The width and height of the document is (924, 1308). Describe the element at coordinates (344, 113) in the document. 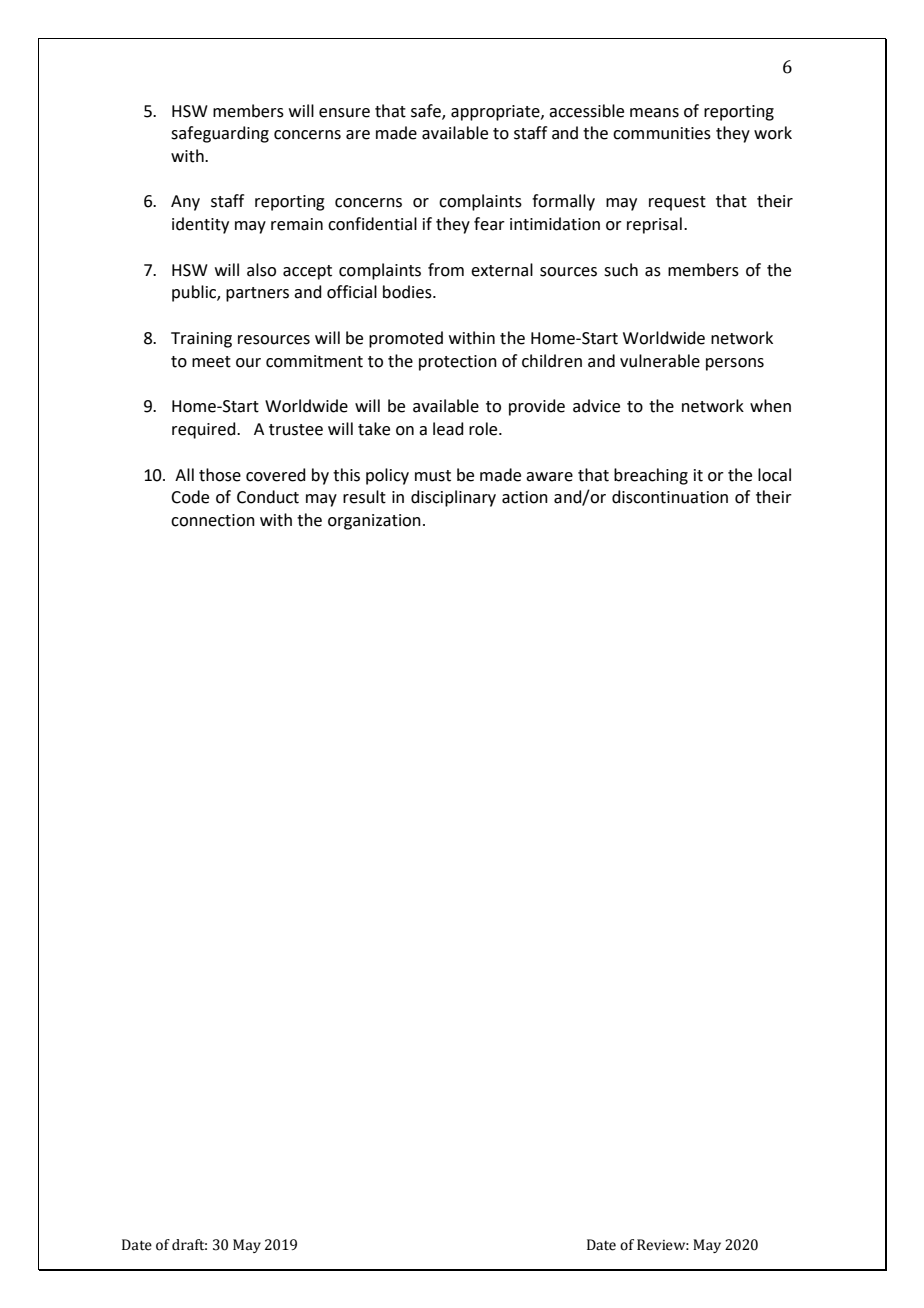

I see `ensure` at that location.
